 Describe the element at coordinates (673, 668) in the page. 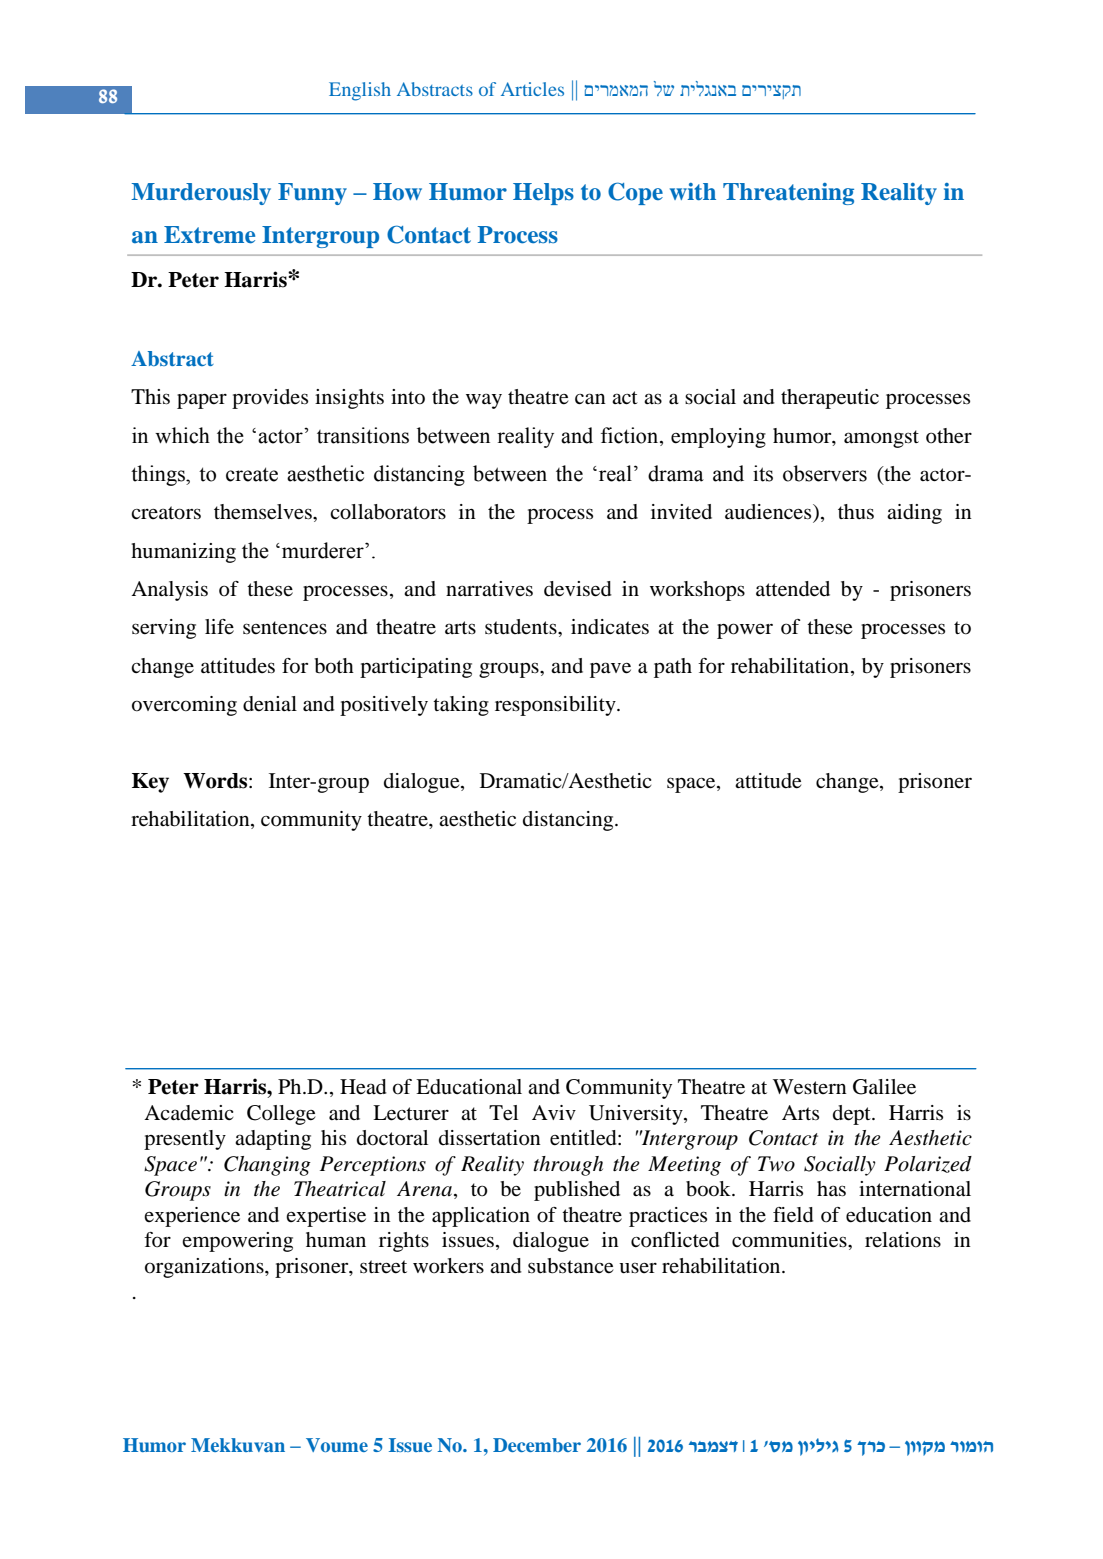

I see `path` at that location.
